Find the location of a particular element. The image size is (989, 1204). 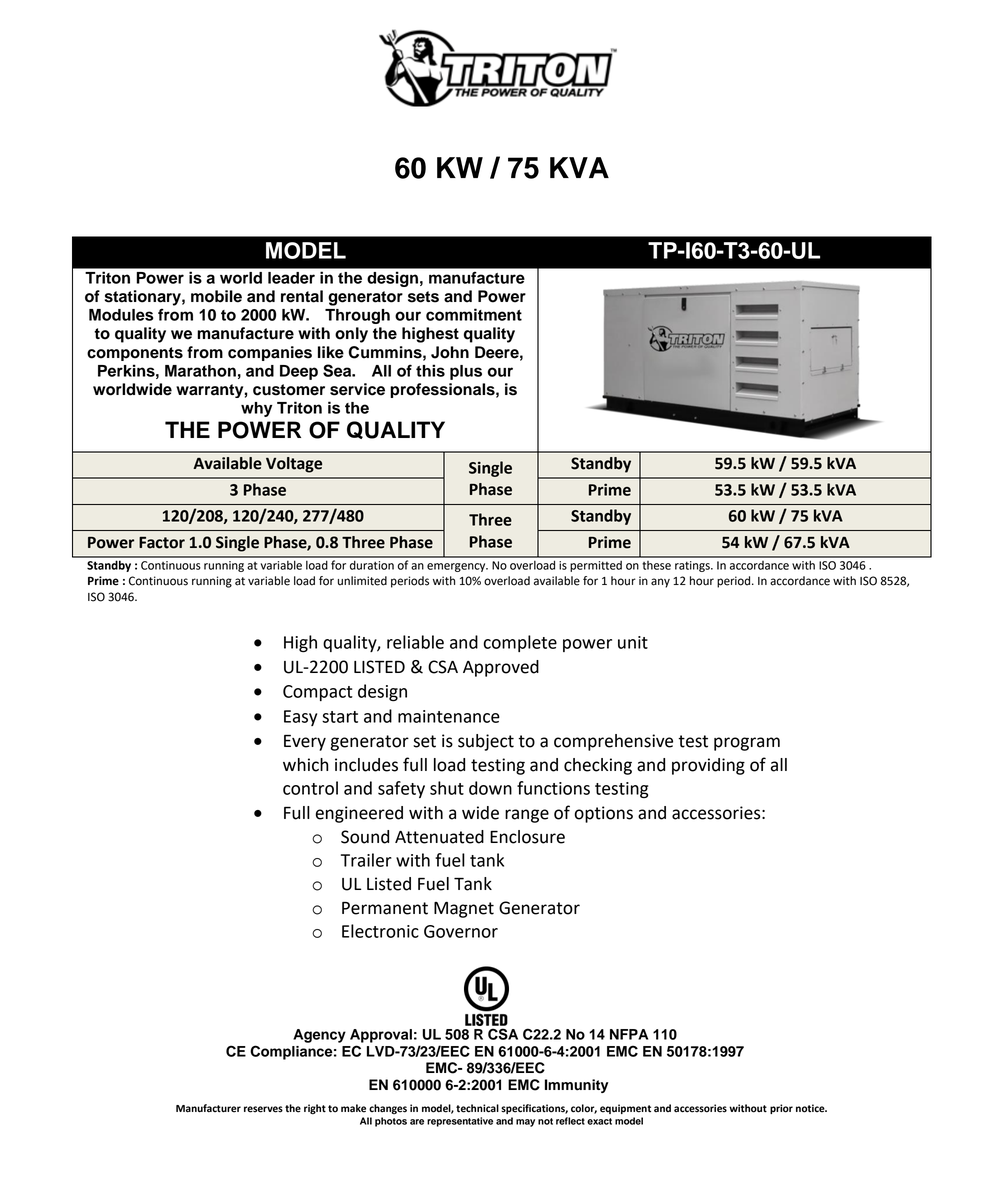

technical is located at coordinates (477, 1108).
